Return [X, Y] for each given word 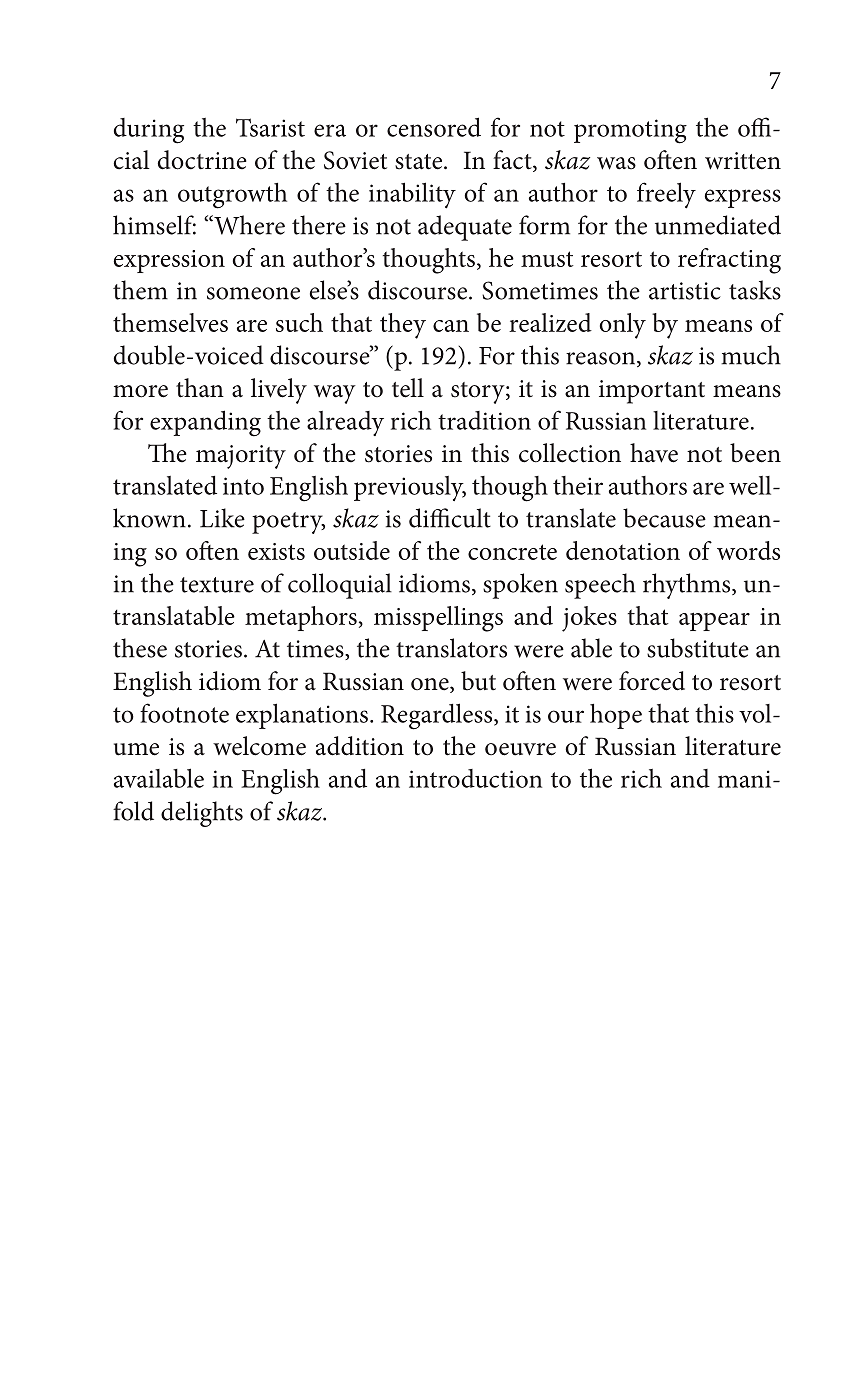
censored [434, 127]
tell [408, 388]
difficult [450, 518]
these [140, 648]
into [243, 486]
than [200, 388]
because [664, 518]
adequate [465, 228]
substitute [698, 648]
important [652, 392]
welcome [259, 746]
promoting [630, 131]
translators [451, 648]
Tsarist [270, 127]
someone [253, 293]
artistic [685, 291]
